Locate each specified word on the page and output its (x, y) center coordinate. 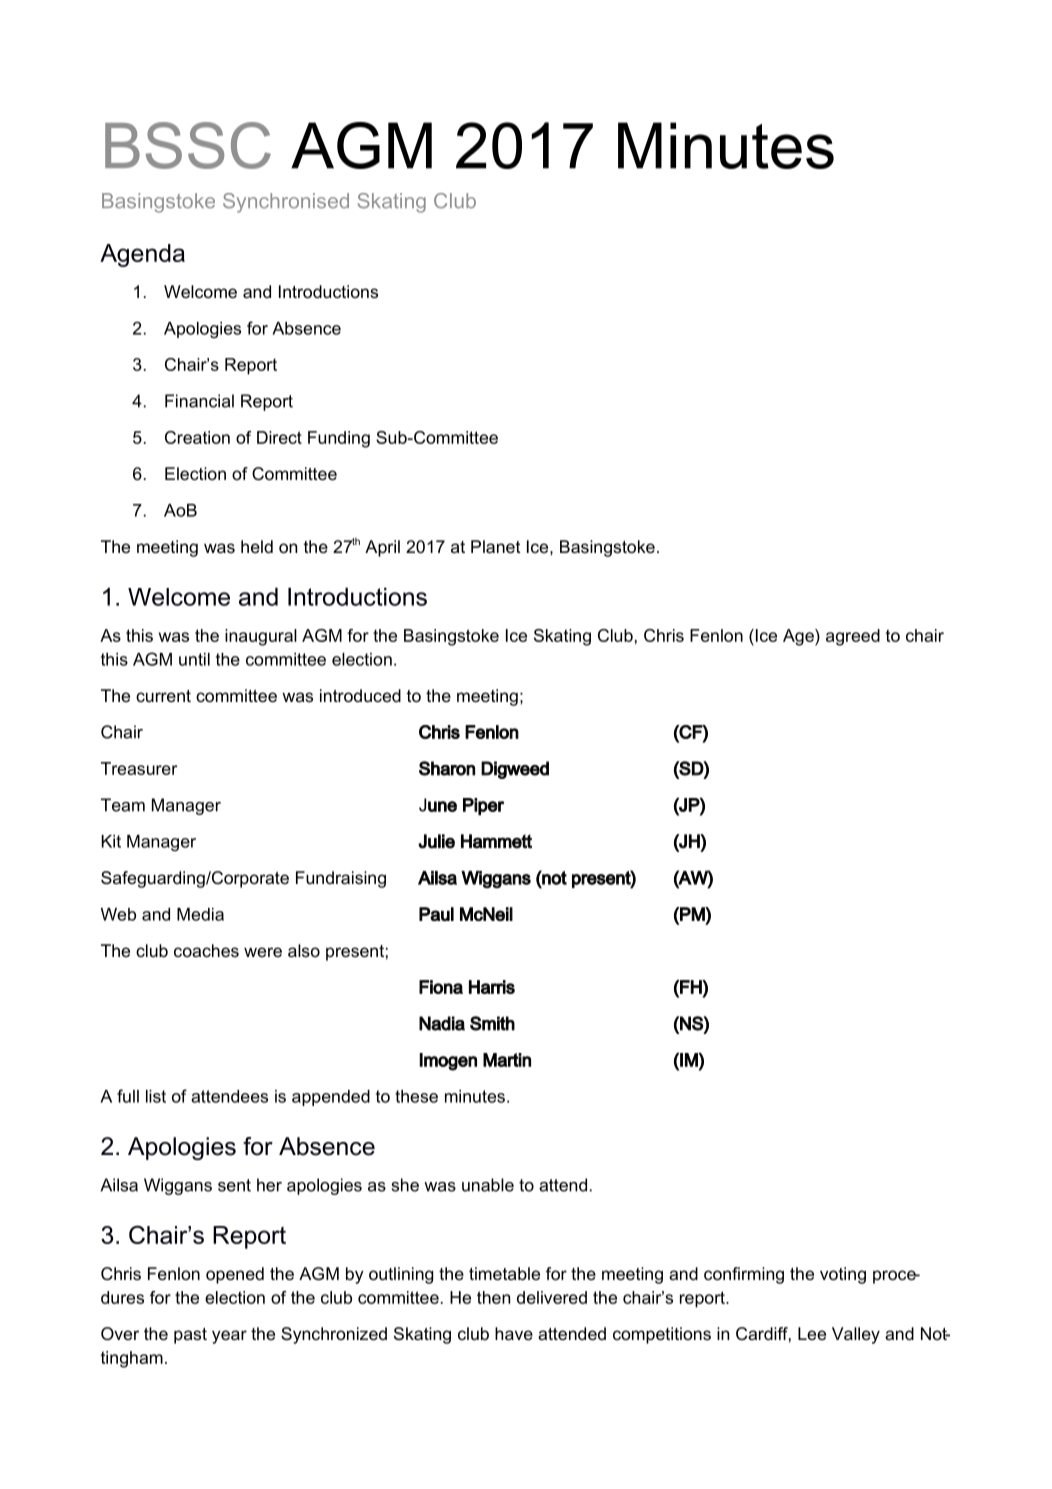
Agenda (142, 255)
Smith (492, 1023)
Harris (492, 987)
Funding (339, 439)
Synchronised (286, 203)
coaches (206, 950)
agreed (853, 637)
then (493, 1297)
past (190, 1336)
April (382, 548)
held (257, 547)
